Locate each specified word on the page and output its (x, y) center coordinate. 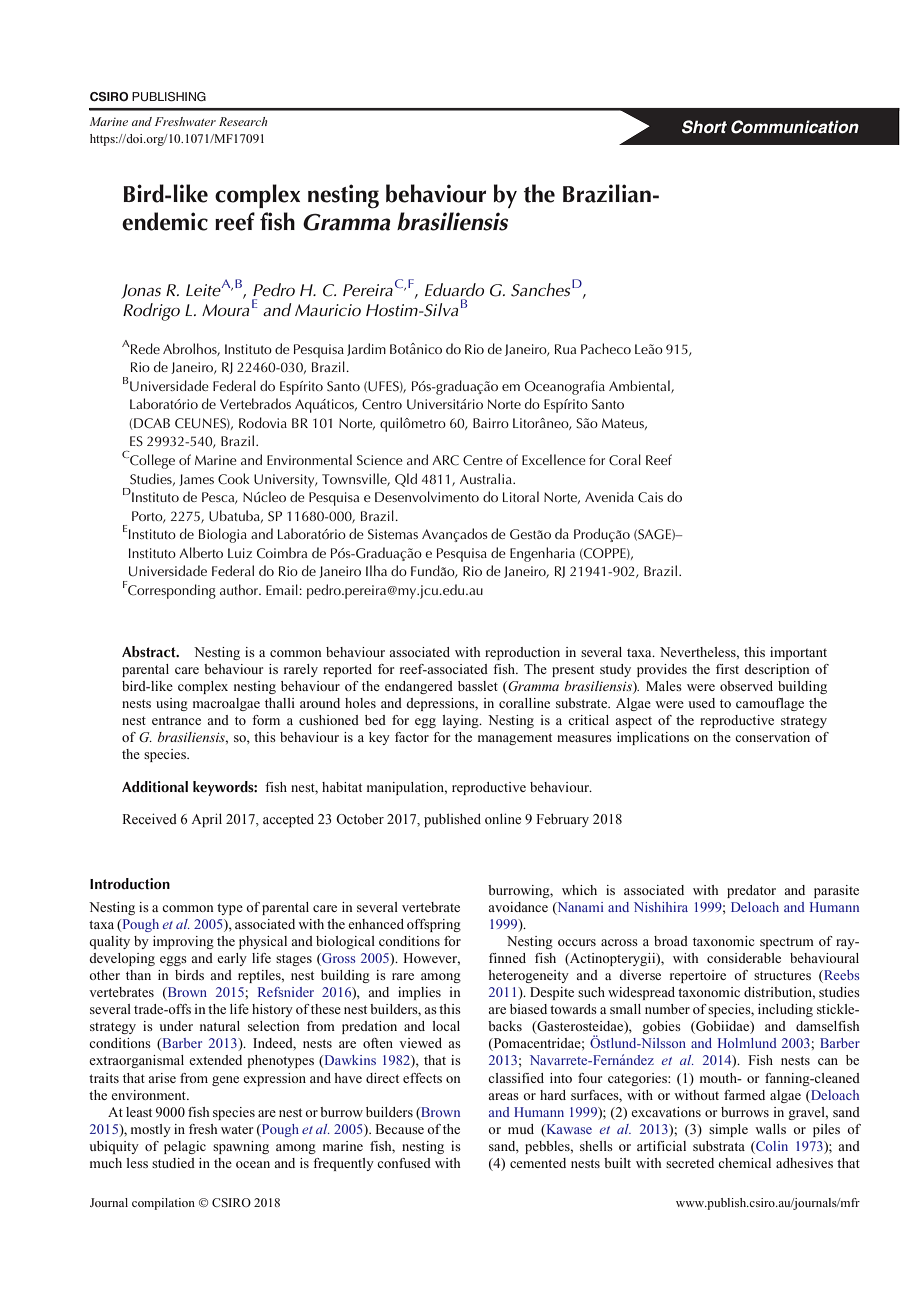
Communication (795, 127)
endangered (419, 687)
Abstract (150, 652)
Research (243, 121)
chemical (744, 1163)
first (727, 669)
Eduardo (454, 289)
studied (173, 1163)
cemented (538, 1163)
